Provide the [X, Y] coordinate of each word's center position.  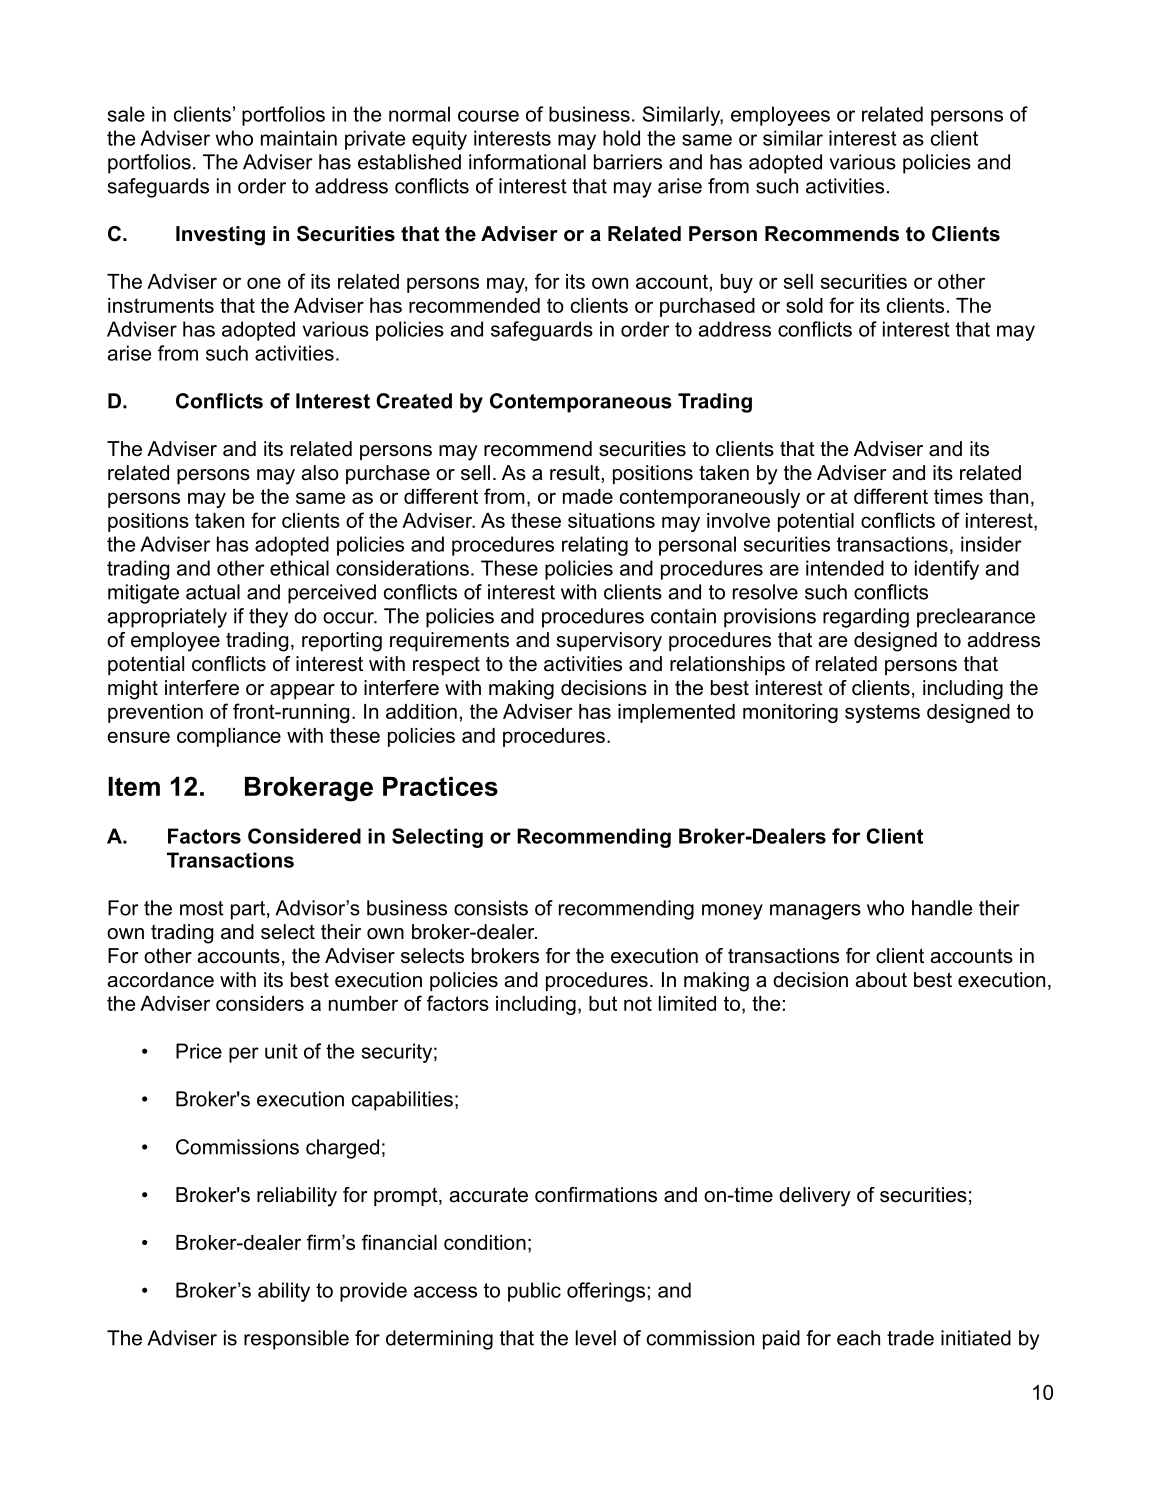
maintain [299, 138]
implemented [676, 713]
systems [882, 713]
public [534, 1292]
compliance [229, 737]
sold [804, 305]
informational [527, 162]
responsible [296, 1340]
